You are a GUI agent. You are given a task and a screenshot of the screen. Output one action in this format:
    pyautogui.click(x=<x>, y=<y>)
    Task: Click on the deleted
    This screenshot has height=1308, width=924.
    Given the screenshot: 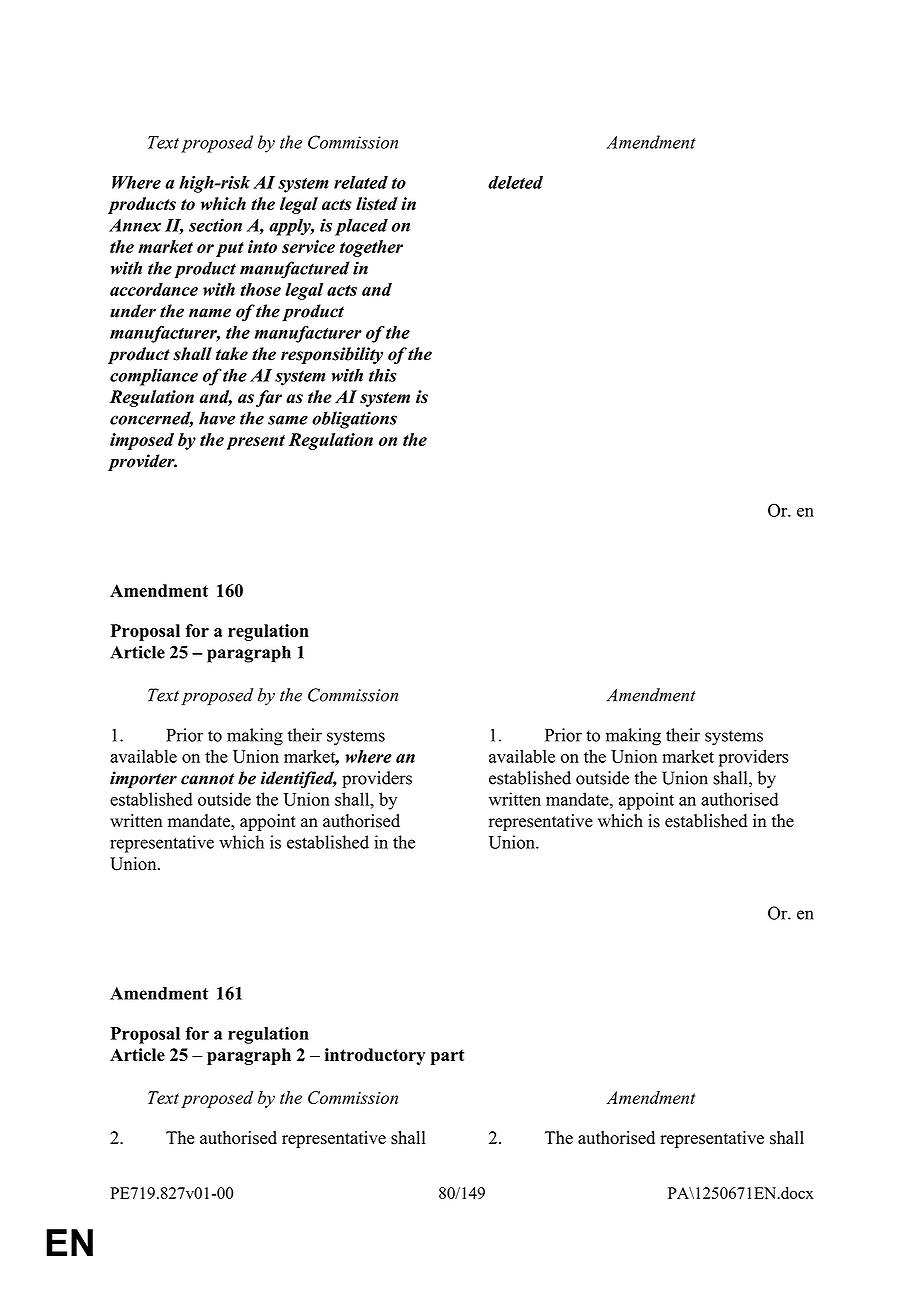 What is the action you would take?
    pyautogui.click(x=515, y=182)
